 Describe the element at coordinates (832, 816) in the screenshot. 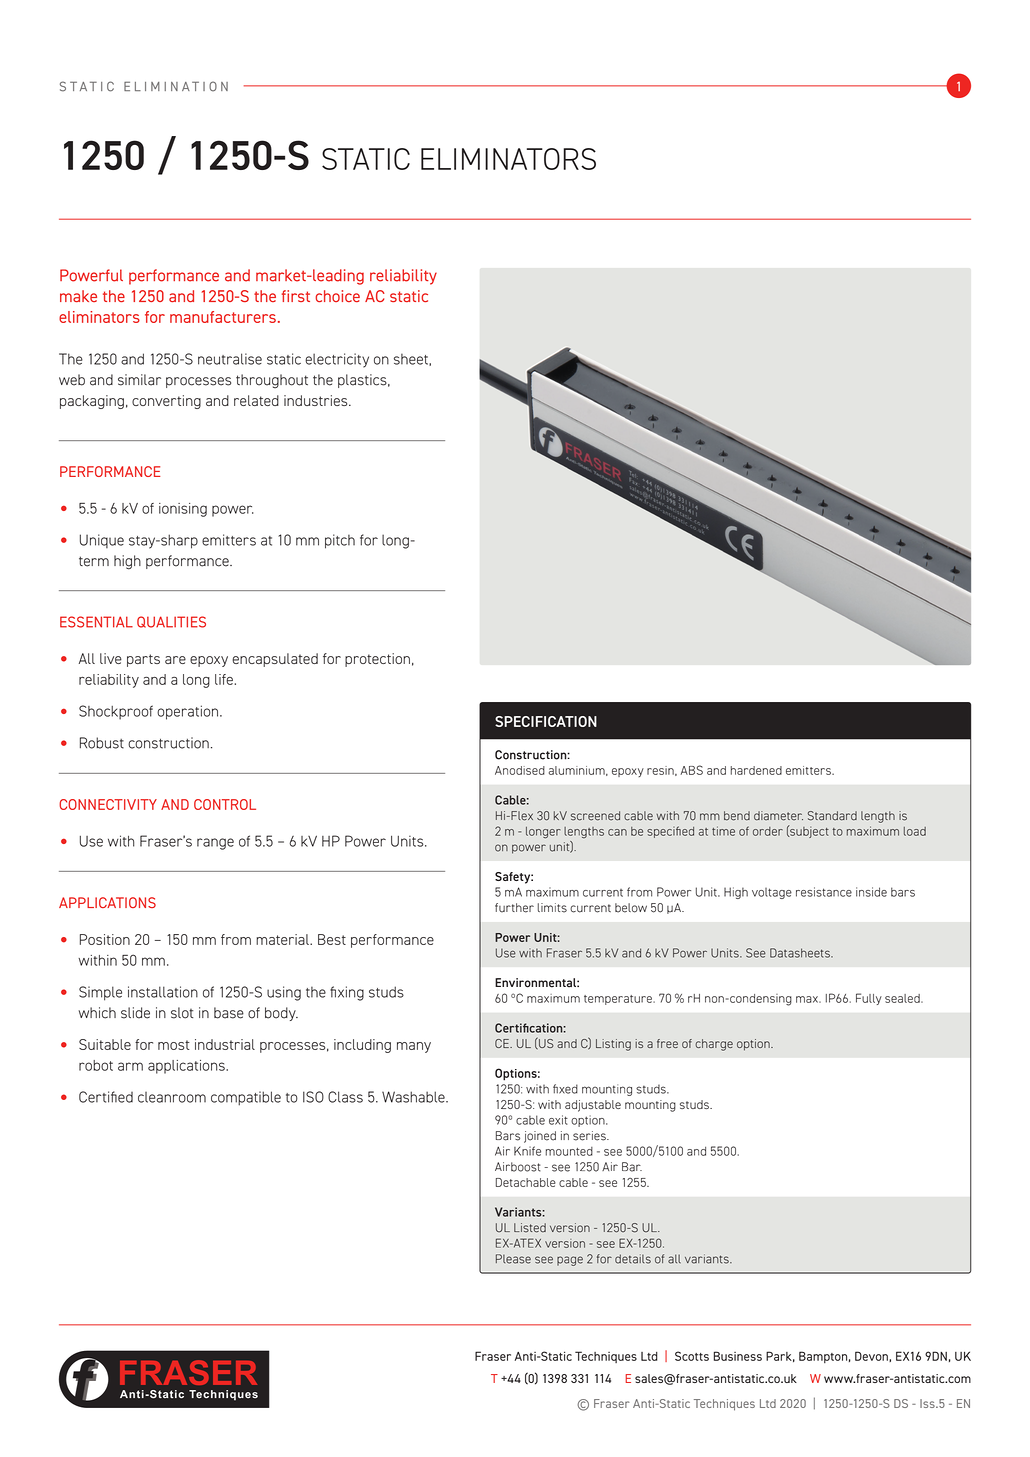

I see `Standard` at that location.
